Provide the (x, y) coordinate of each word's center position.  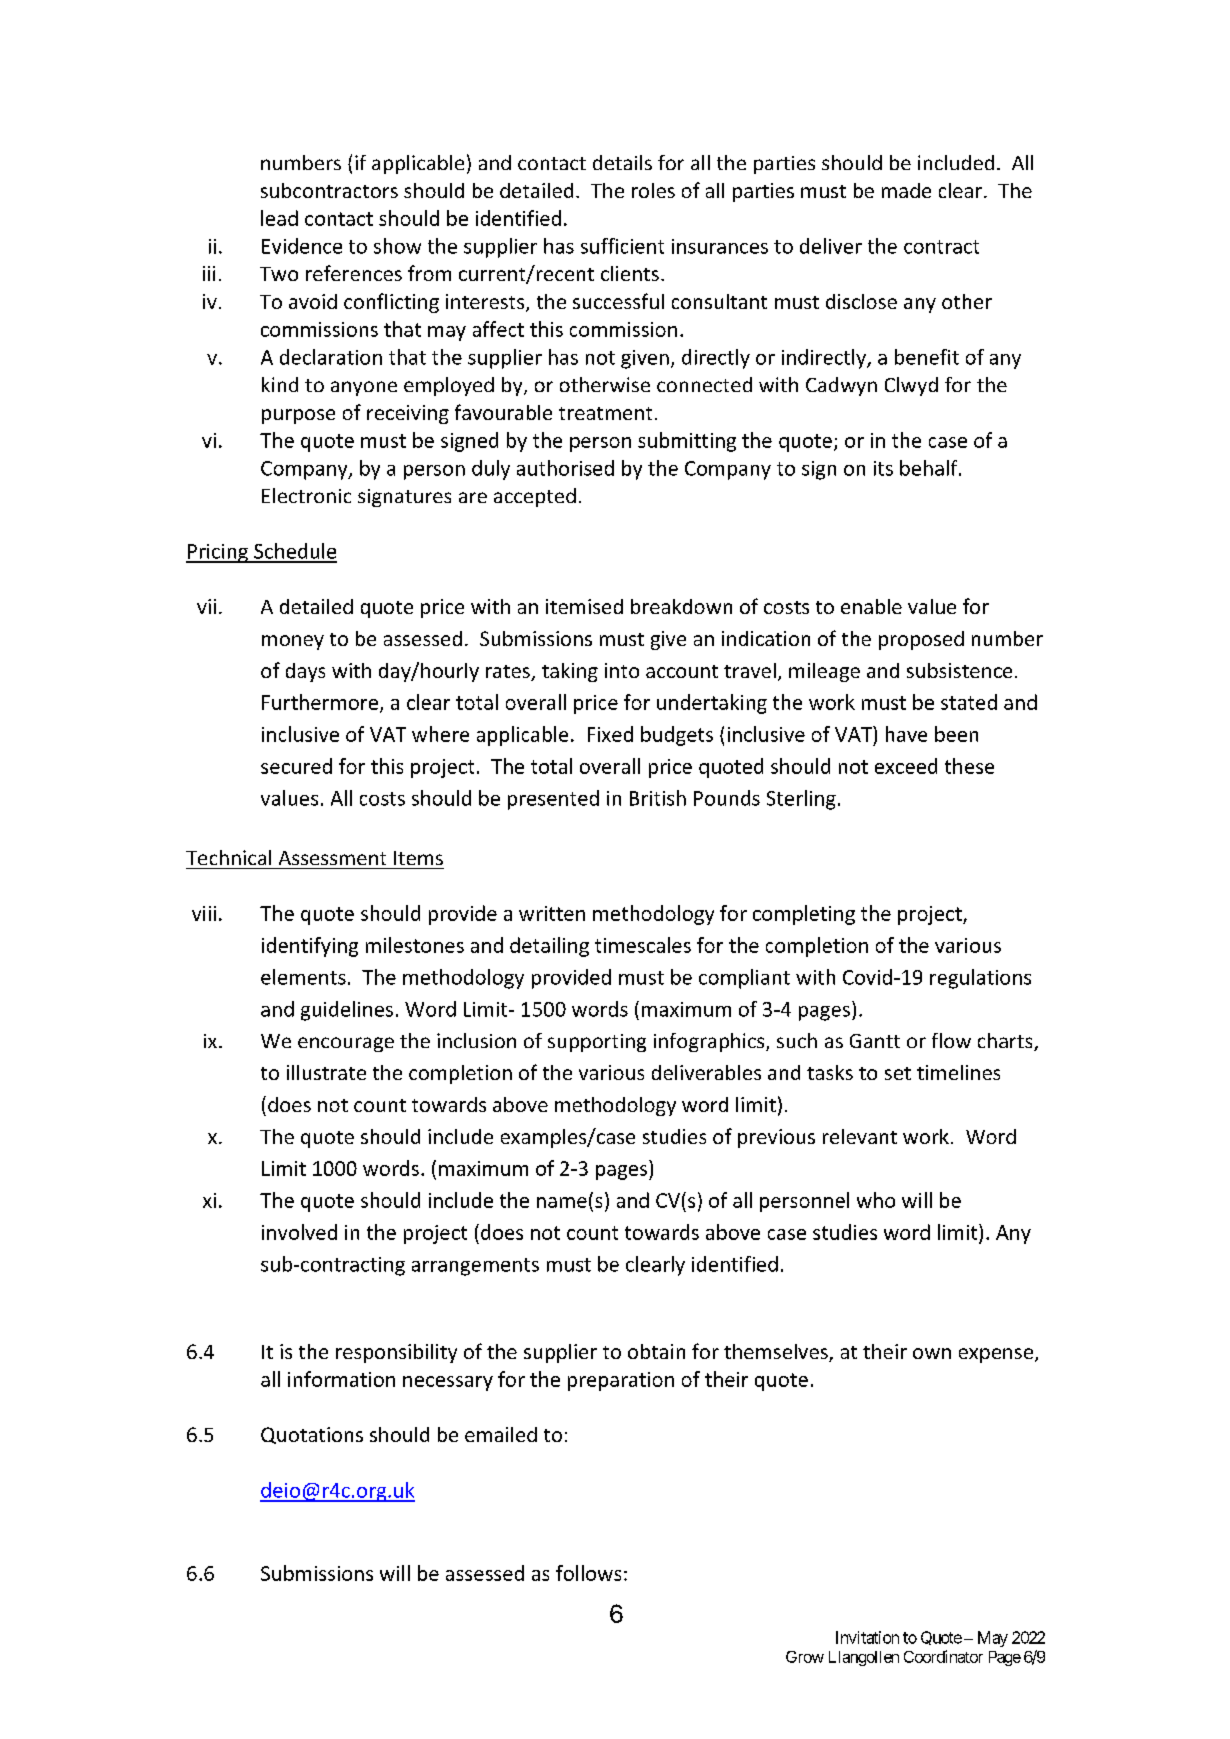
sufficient (622, 246)
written (552, 913)
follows (588, 1573)
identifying (310, 947)
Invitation (867, 1637)
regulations (980, 979)
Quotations (312, 1435)
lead (279, 218)
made (906, 190)
